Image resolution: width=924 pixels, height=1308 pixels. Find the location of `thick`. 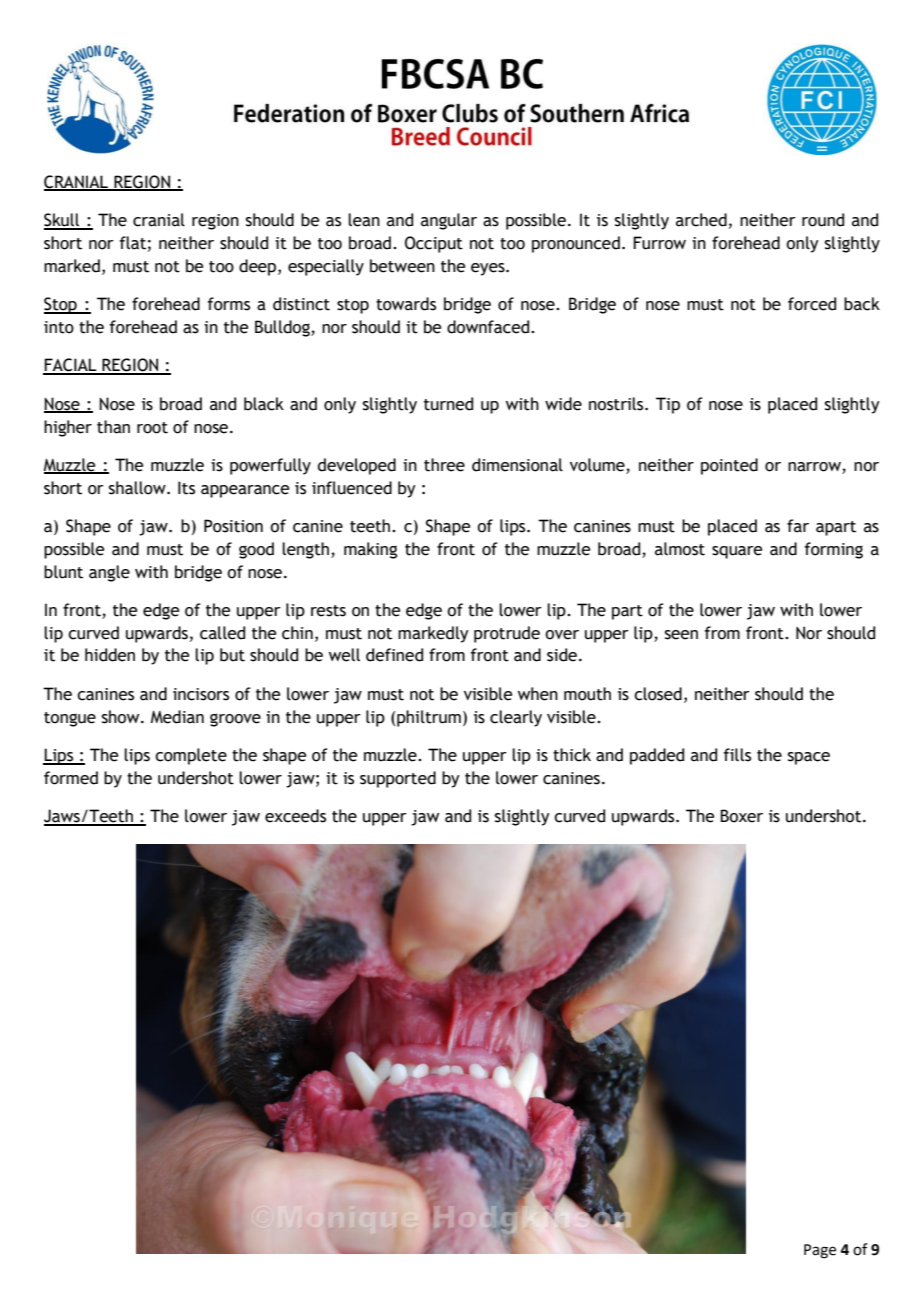

thick is located at coordinates (572, 755).
